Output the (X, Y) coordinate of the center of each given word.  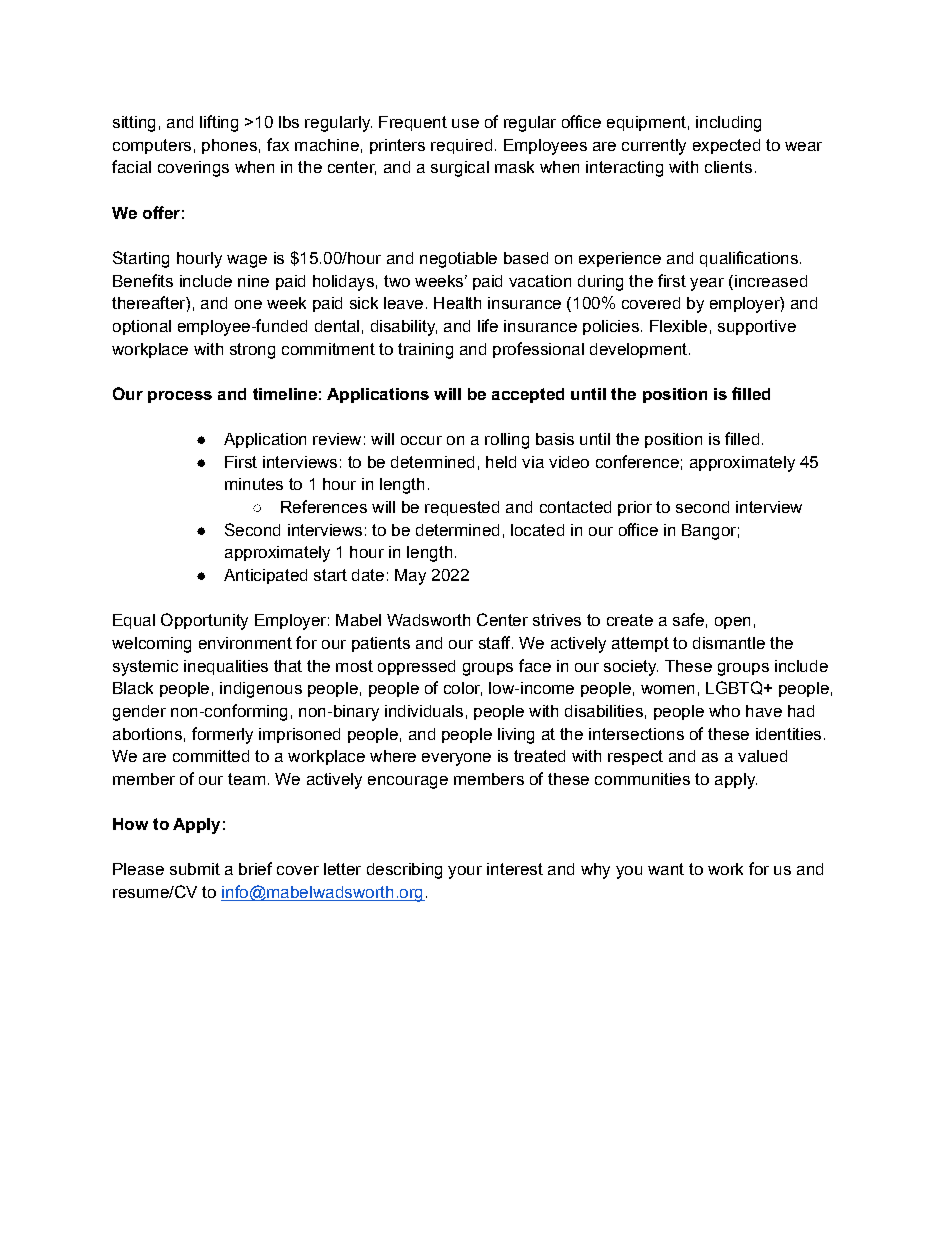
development (638, 350)
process (180, 397)
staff (496, 642)
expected (726, 146)
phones (229, 146)
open (732, 623)
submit (195, 869)
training (425, 351)
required (461, 146)
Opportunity (204, 621)
